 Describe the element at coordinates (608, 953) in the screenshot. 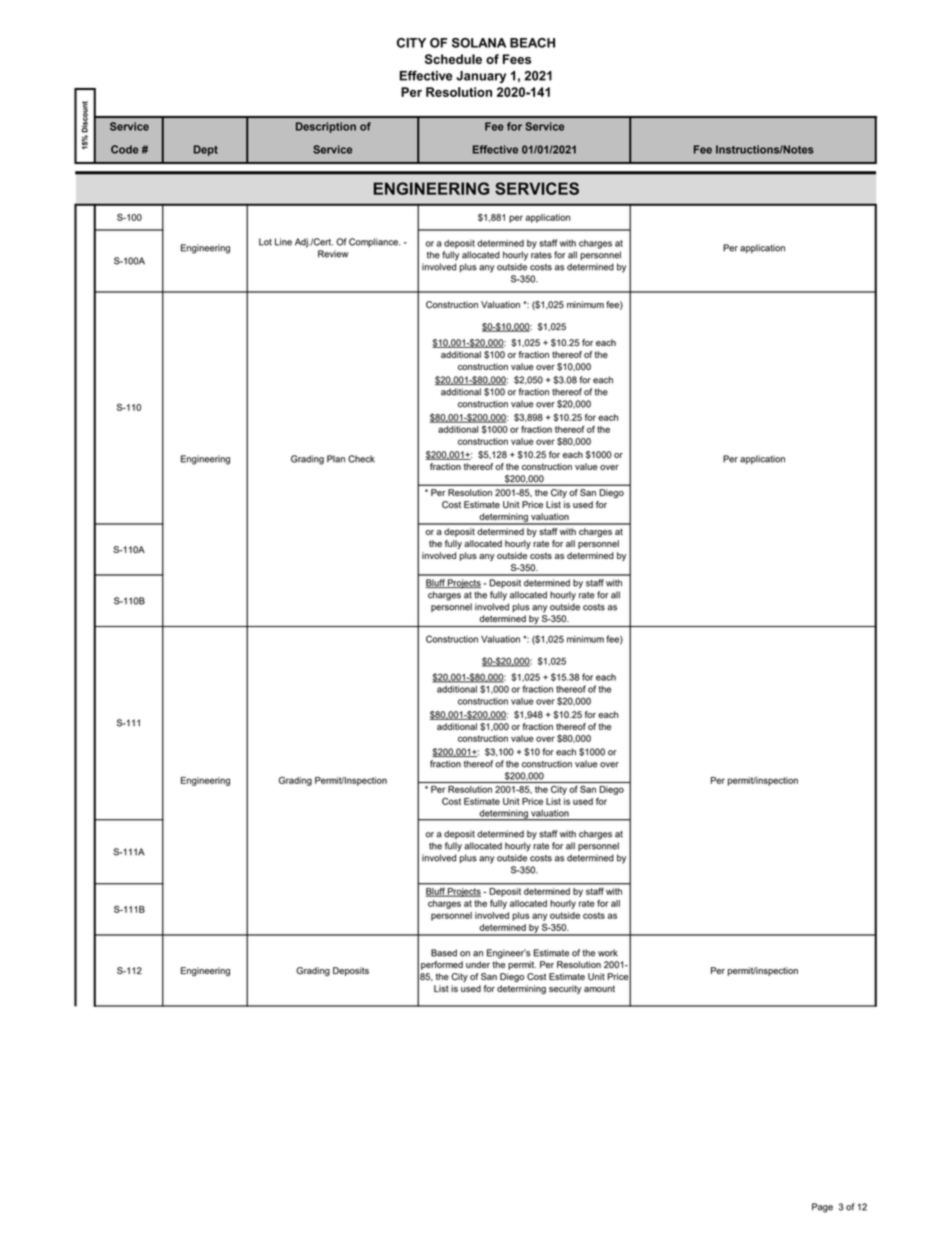

I see `work` at that location.
